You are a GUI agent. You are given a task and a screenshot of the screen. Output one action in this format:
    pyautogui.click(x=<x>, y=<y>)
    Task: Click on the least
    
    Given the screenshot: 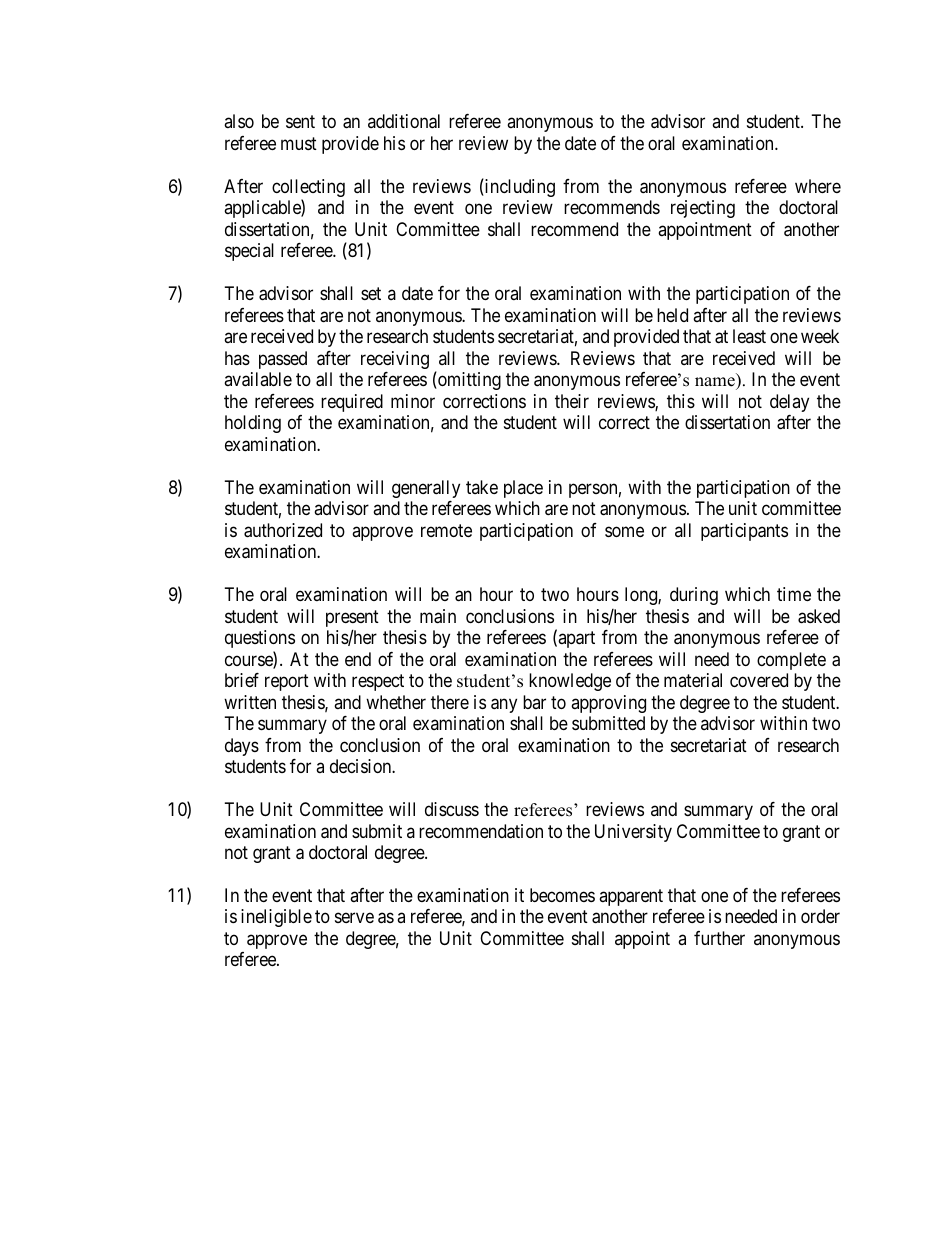 What is the action you would take?
    pyautogui.click(x=749, y=336)
